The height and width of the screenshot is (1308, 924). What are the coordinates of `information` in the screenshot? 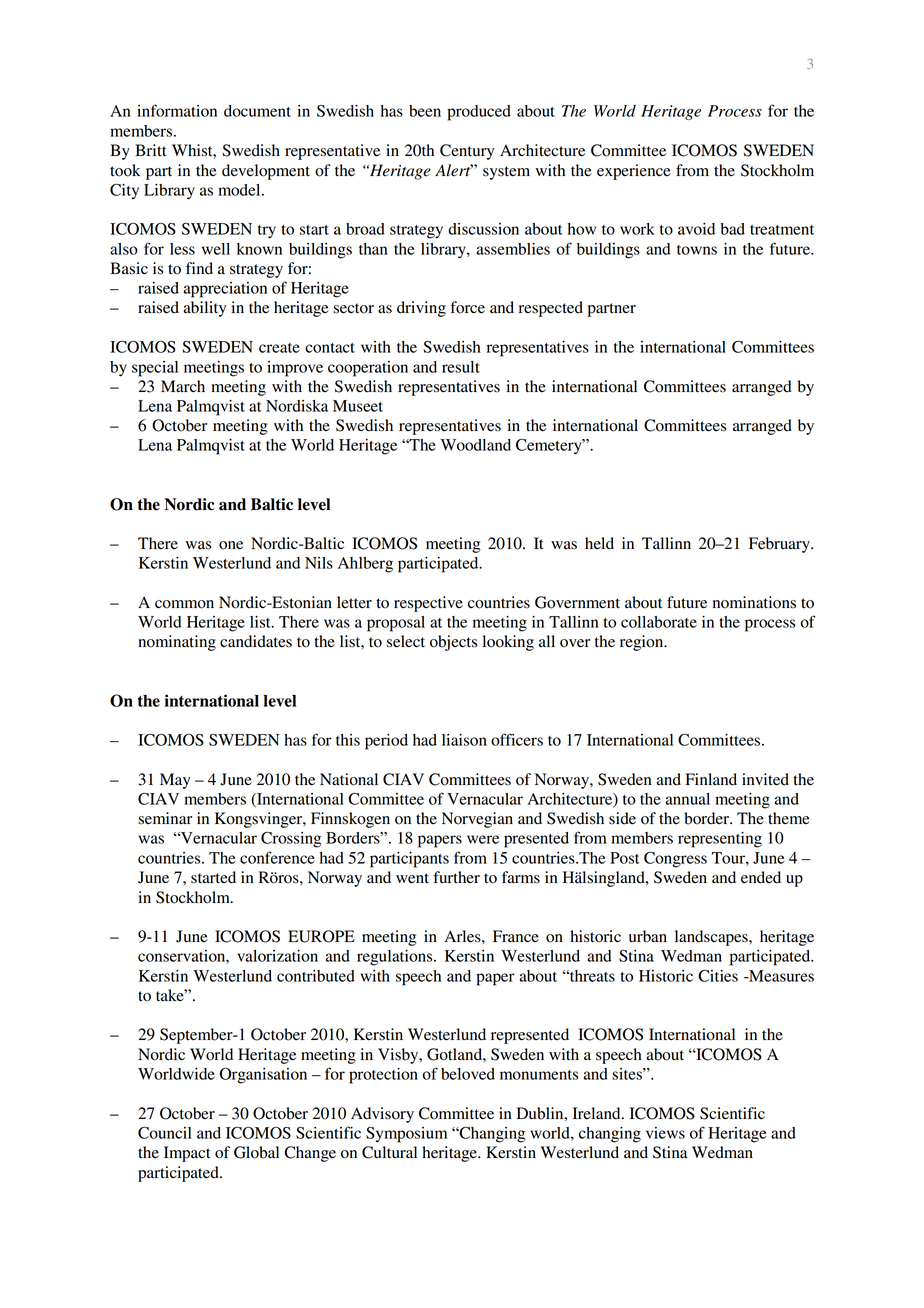 It's located at (177, 110).
